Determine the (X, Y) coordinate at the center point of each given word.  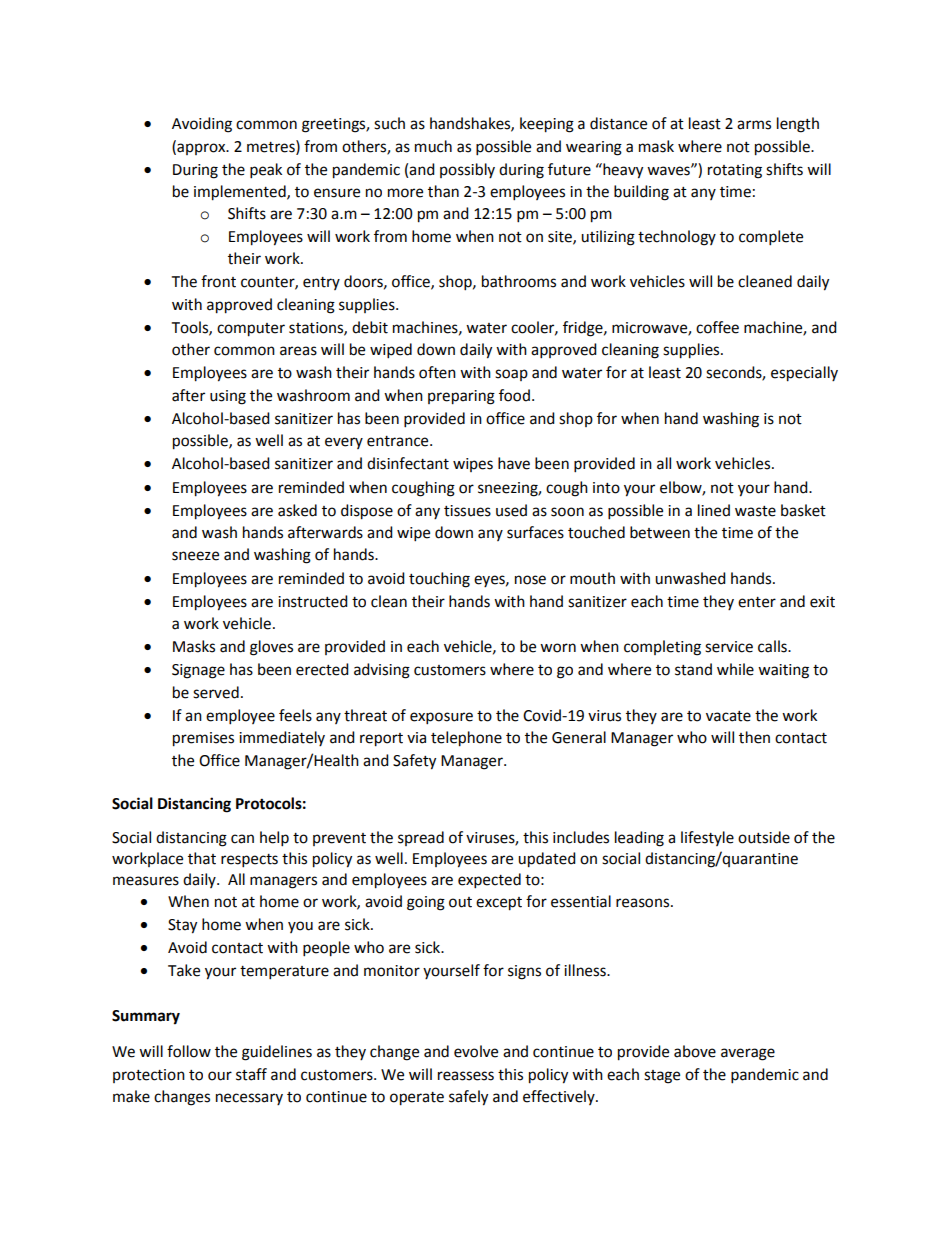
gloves (271, 648)
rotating (735, 171)
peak (266, 171)
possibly (467, 170)
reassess (466, 1076)
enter (757, 602)
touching (439, 580)
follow (189, 1051)
